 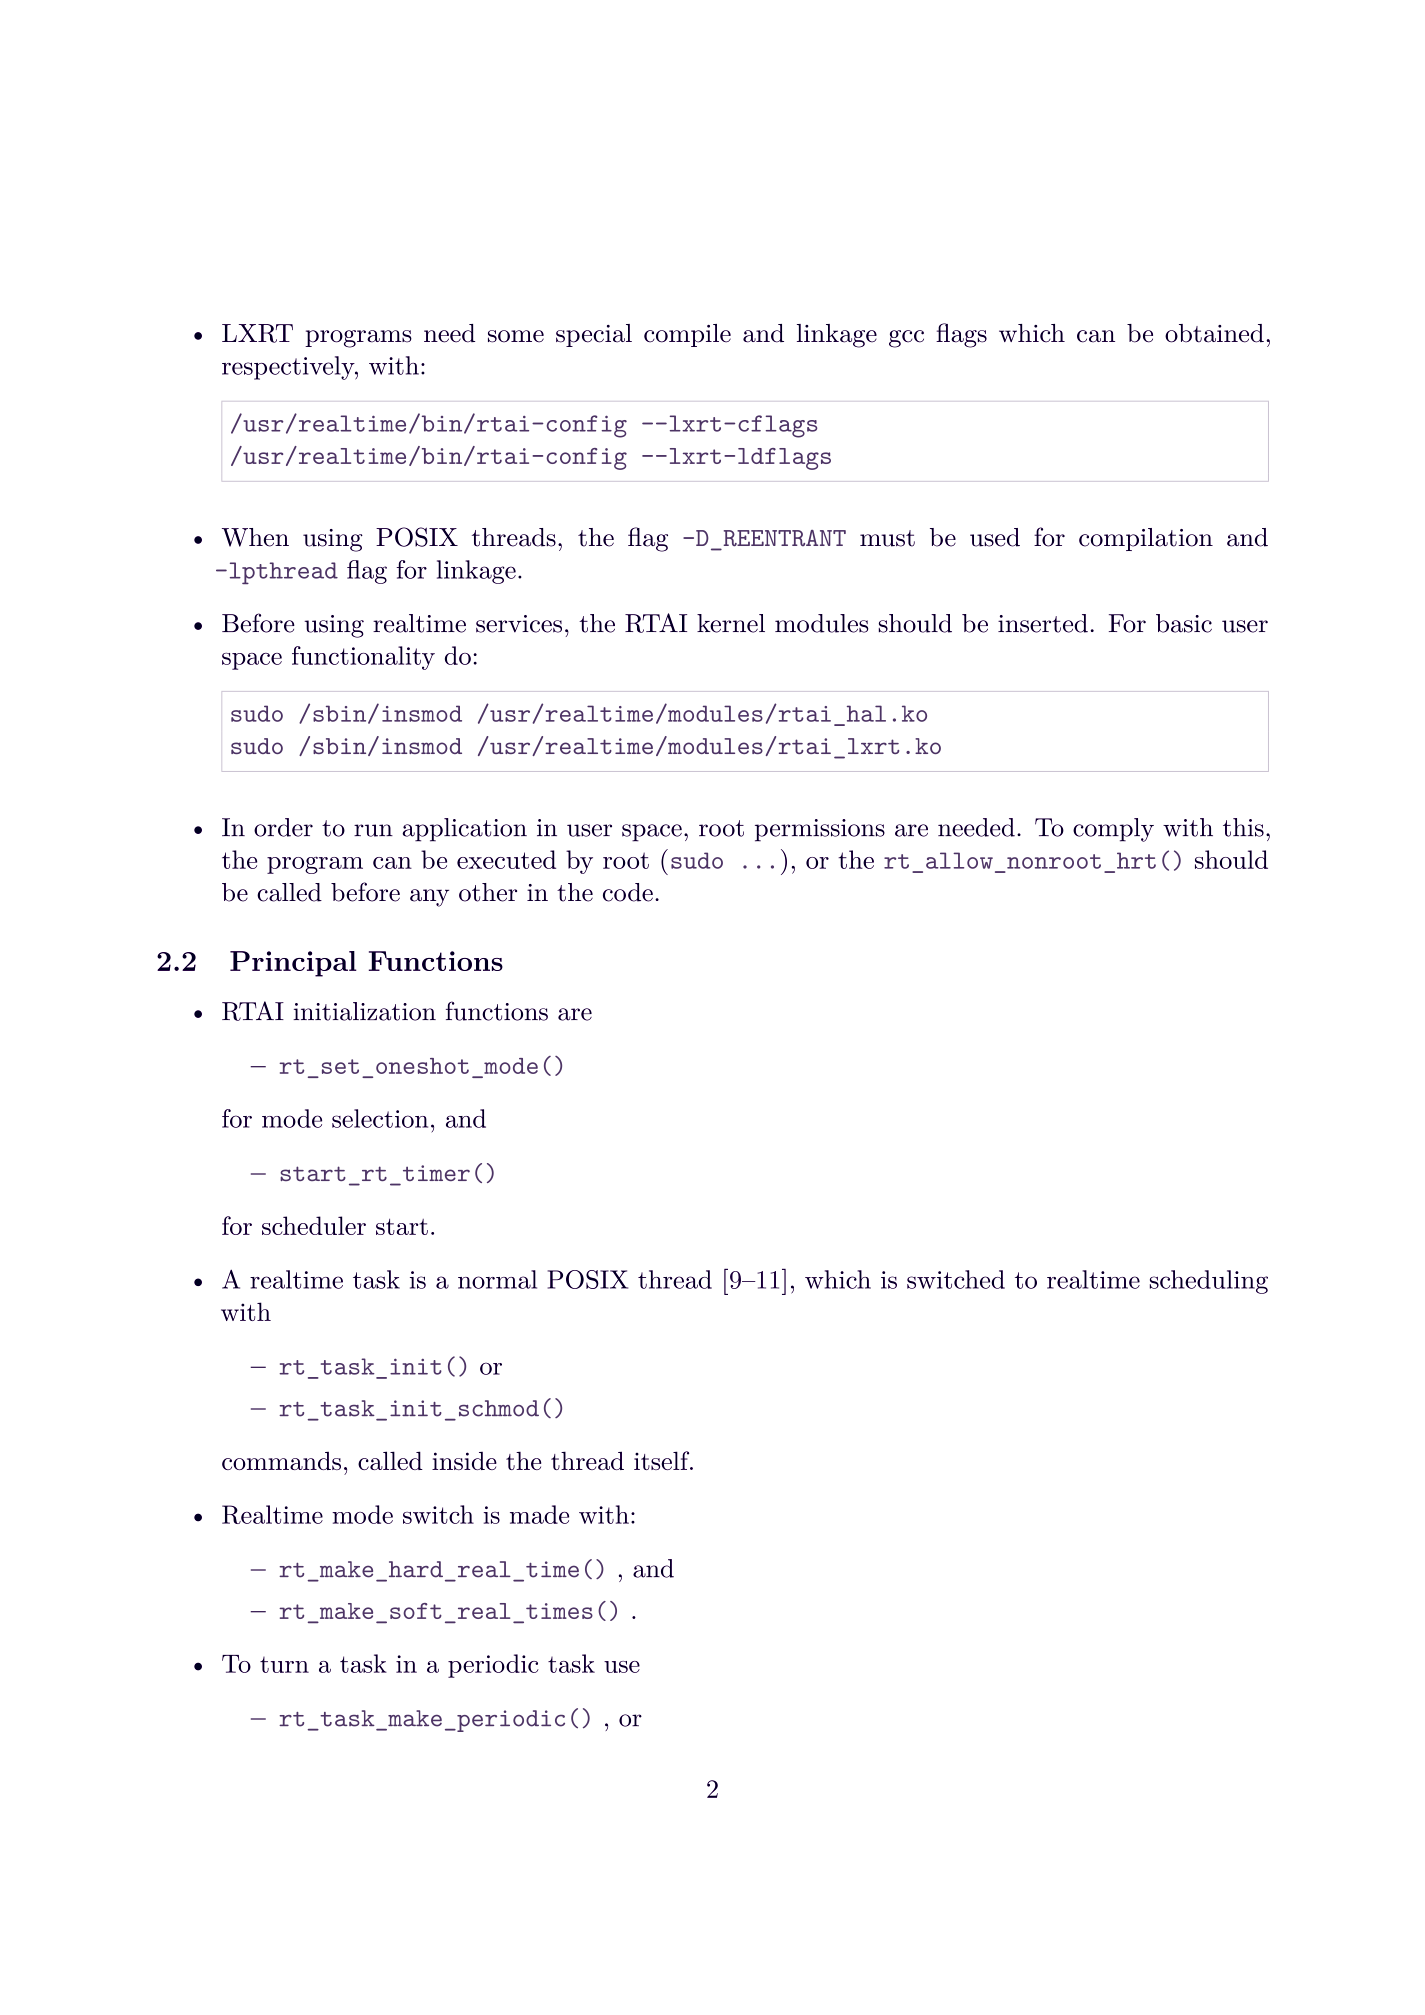 I want to click on Principal, so click(x=293, y=964).
